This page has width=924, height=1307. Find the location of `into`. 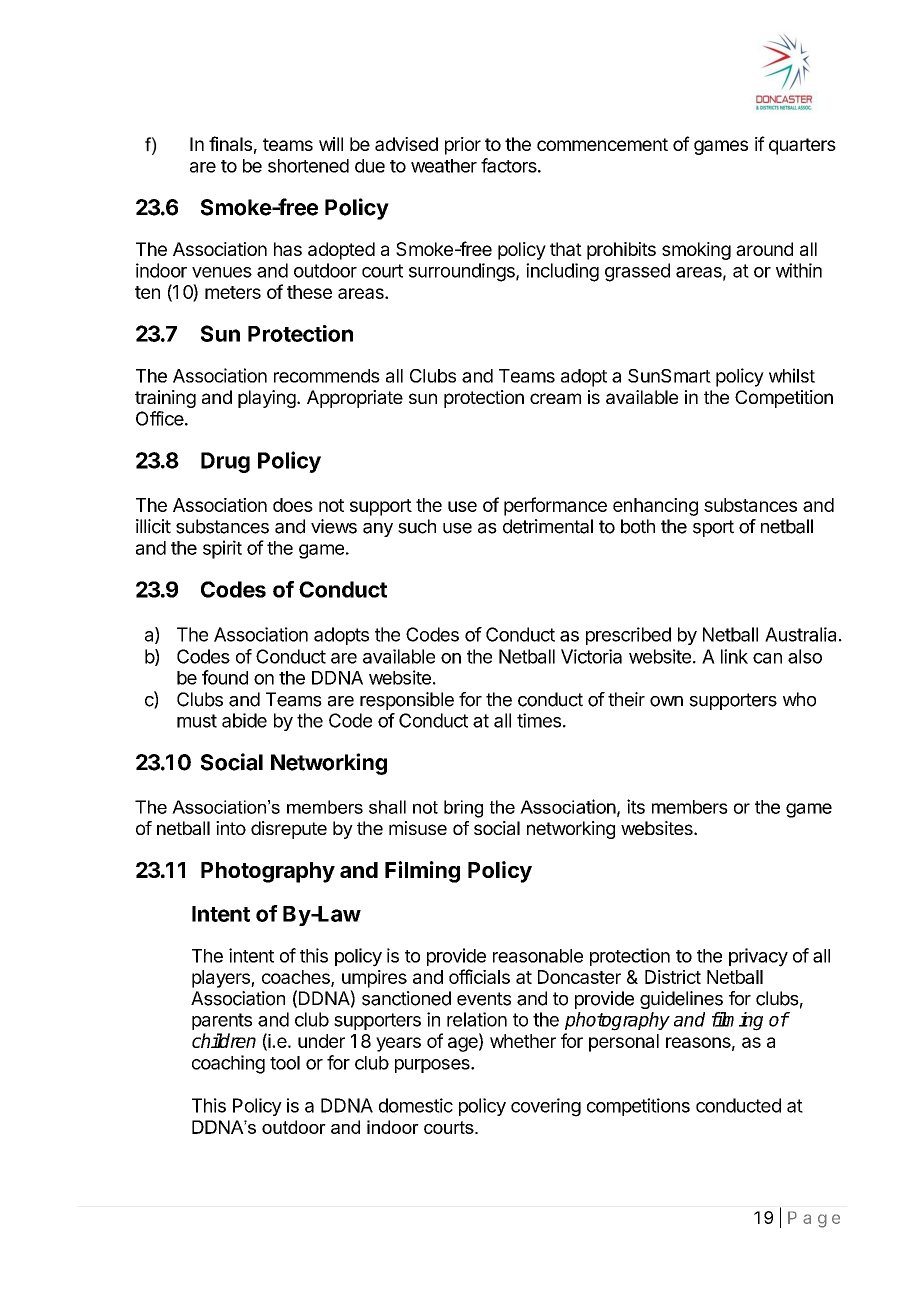

into is located at coordinates (231, 828).
